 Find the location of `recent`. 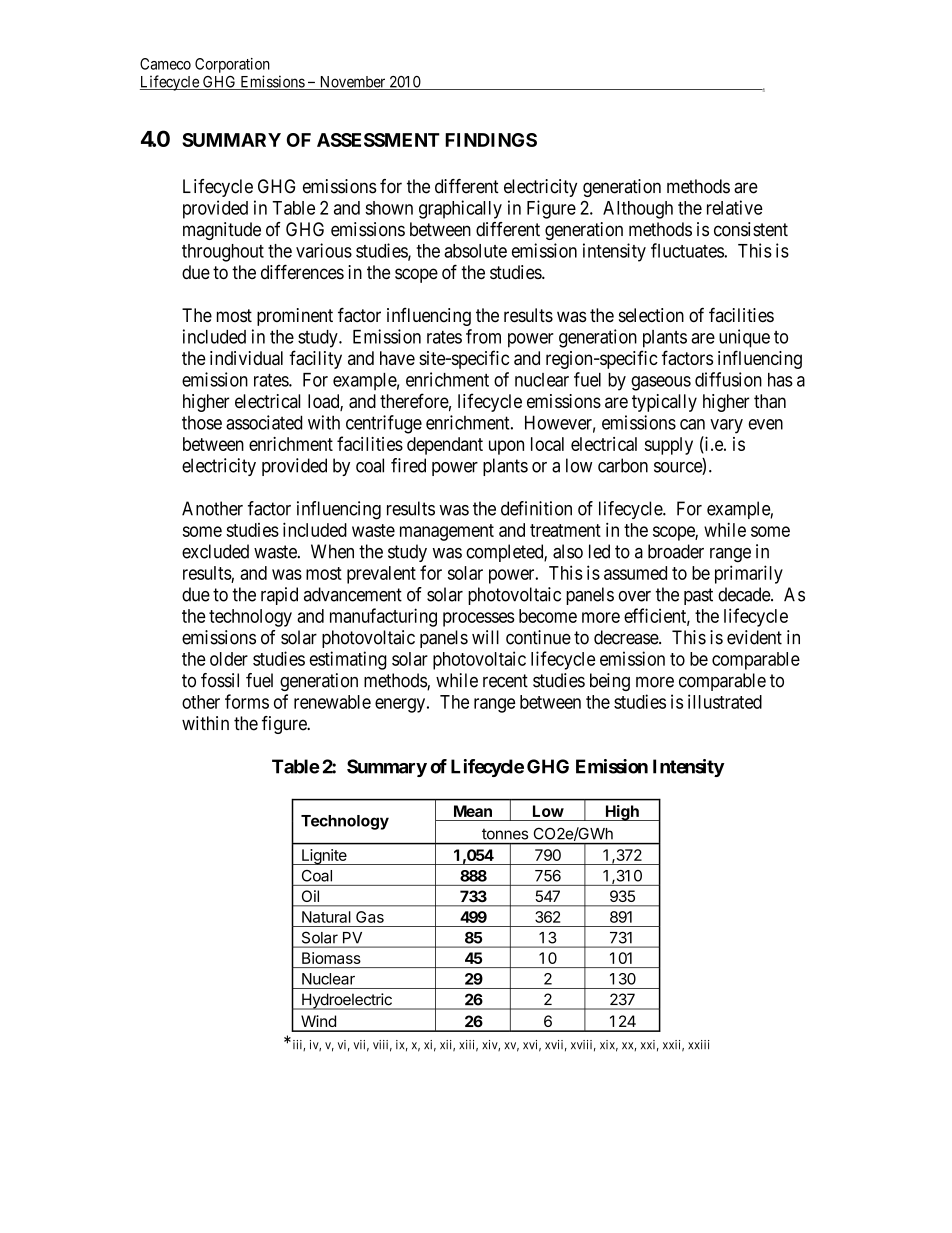

recent is located at coordinates (505, 681).
